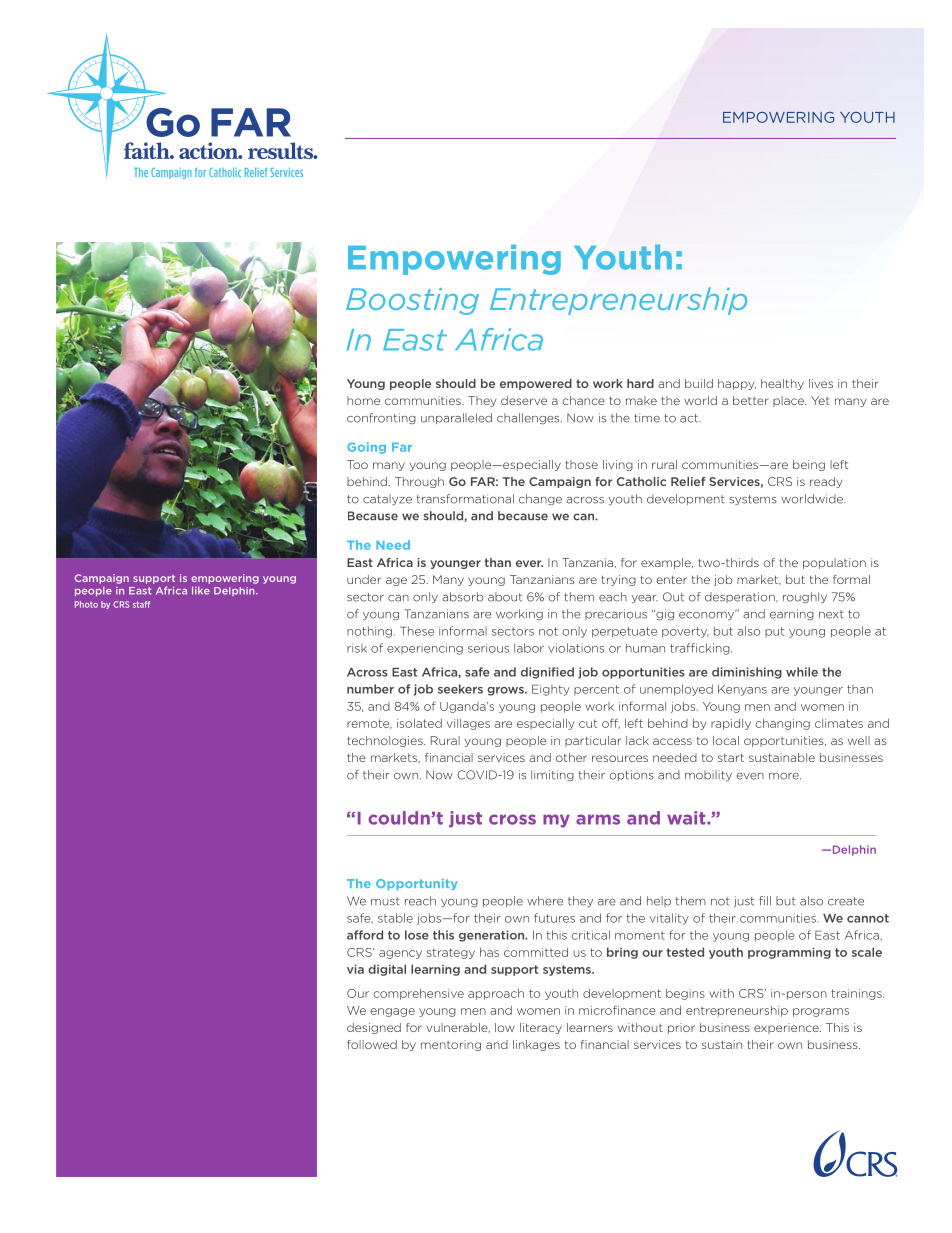  I want to click on population, so click(834, 563).
